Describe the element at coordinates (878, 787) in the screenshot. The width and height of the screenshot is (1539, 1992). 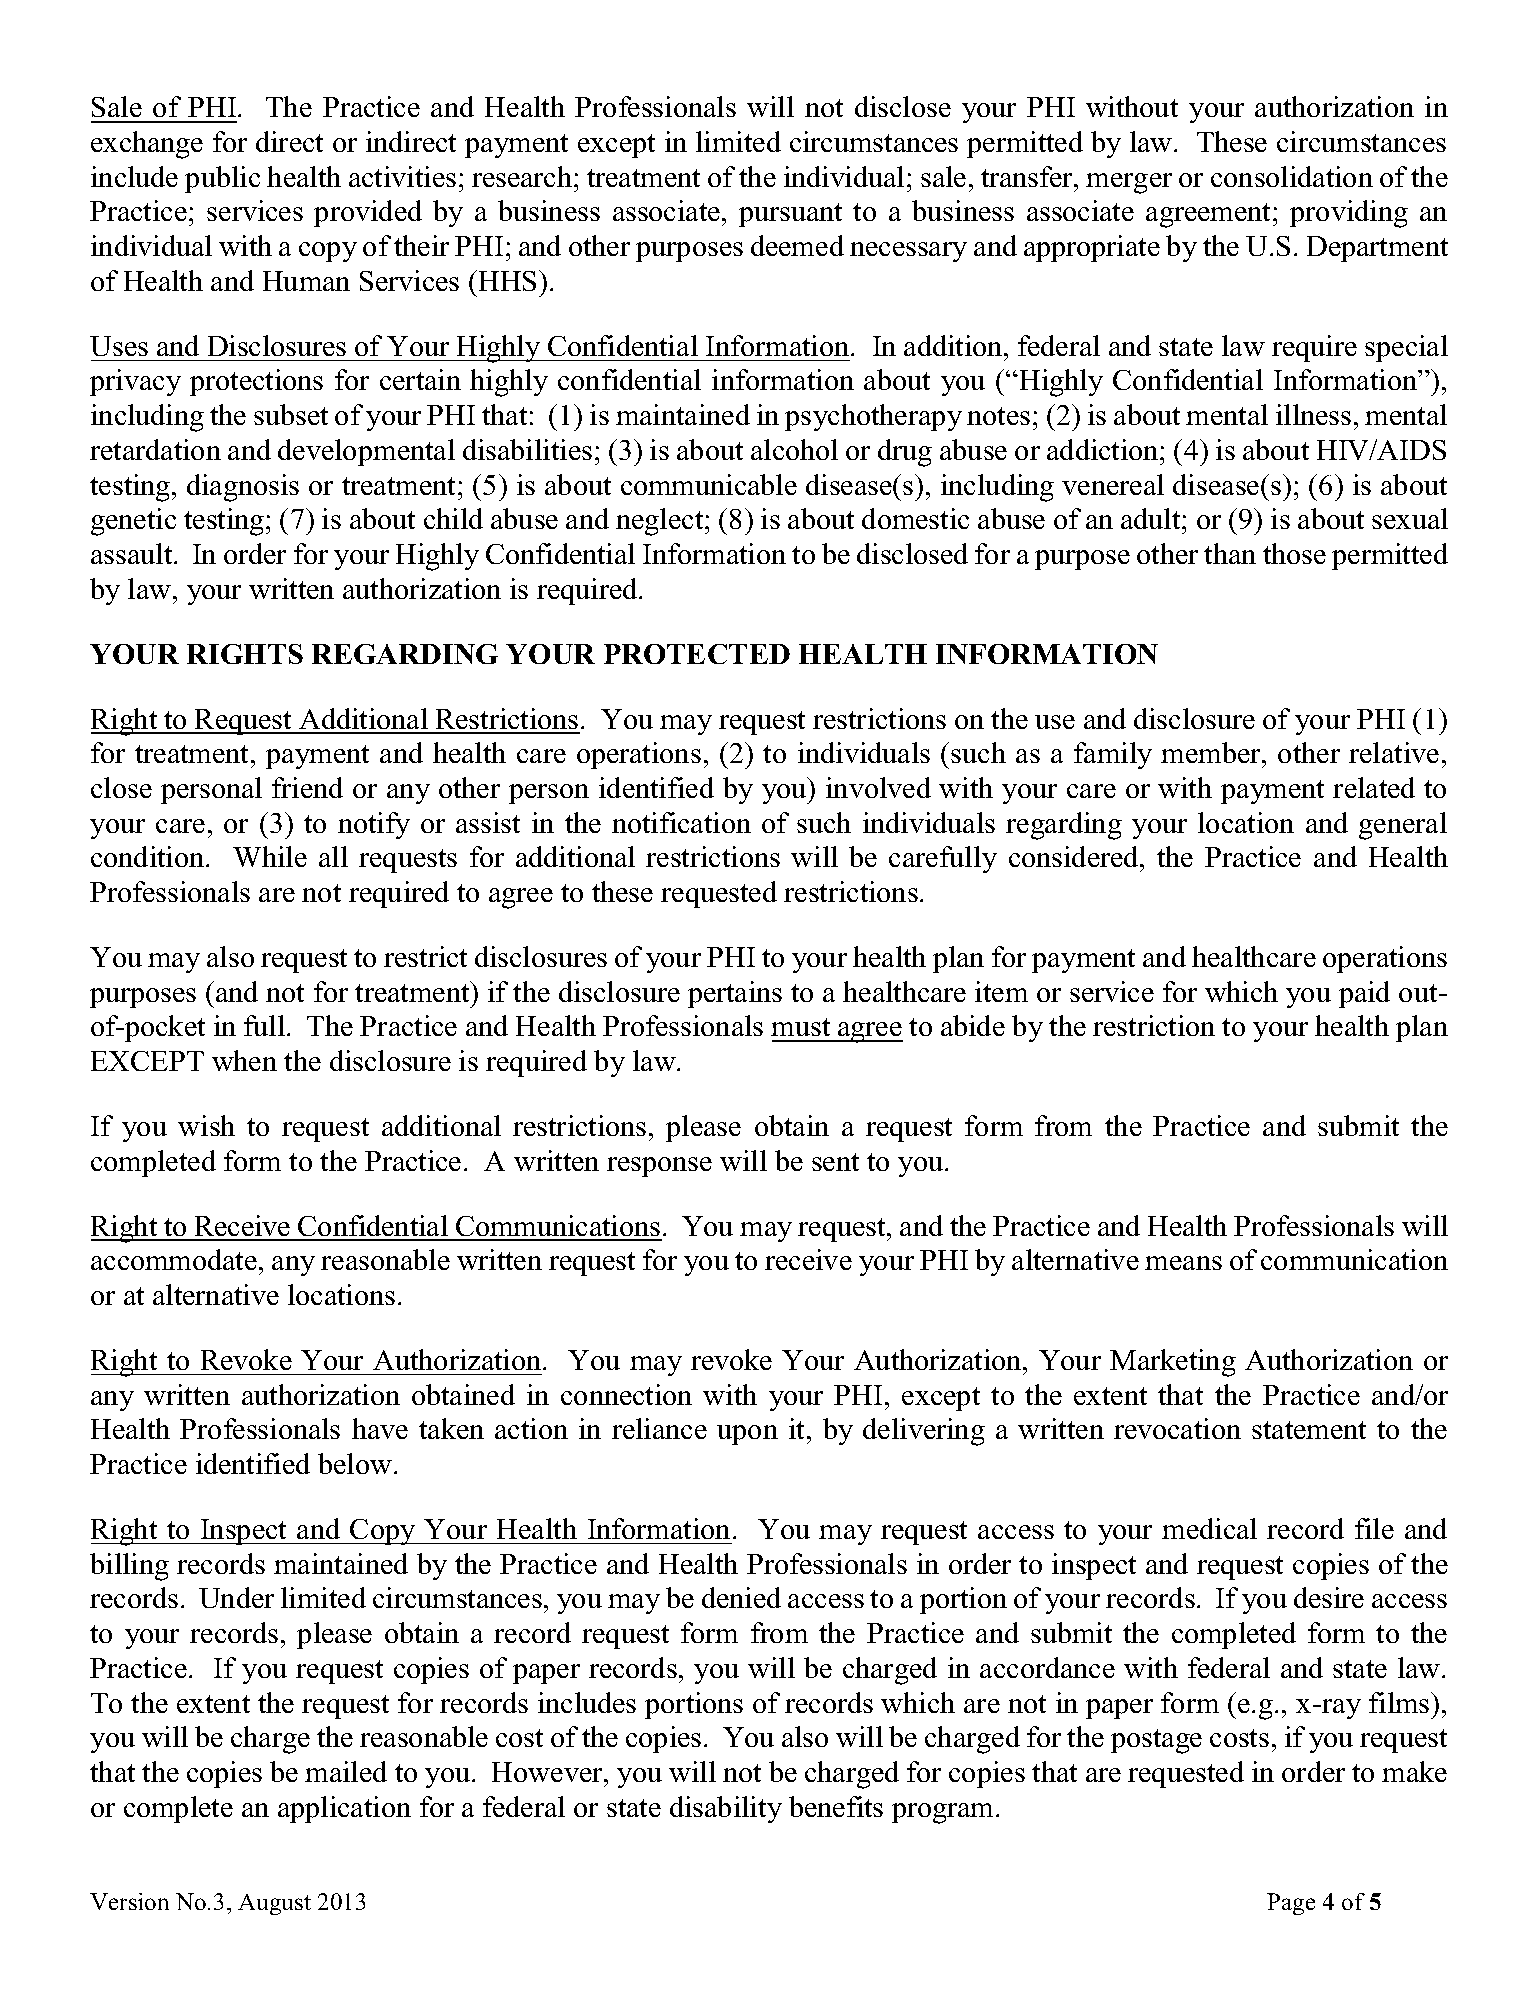
I see `involved` at that location.
